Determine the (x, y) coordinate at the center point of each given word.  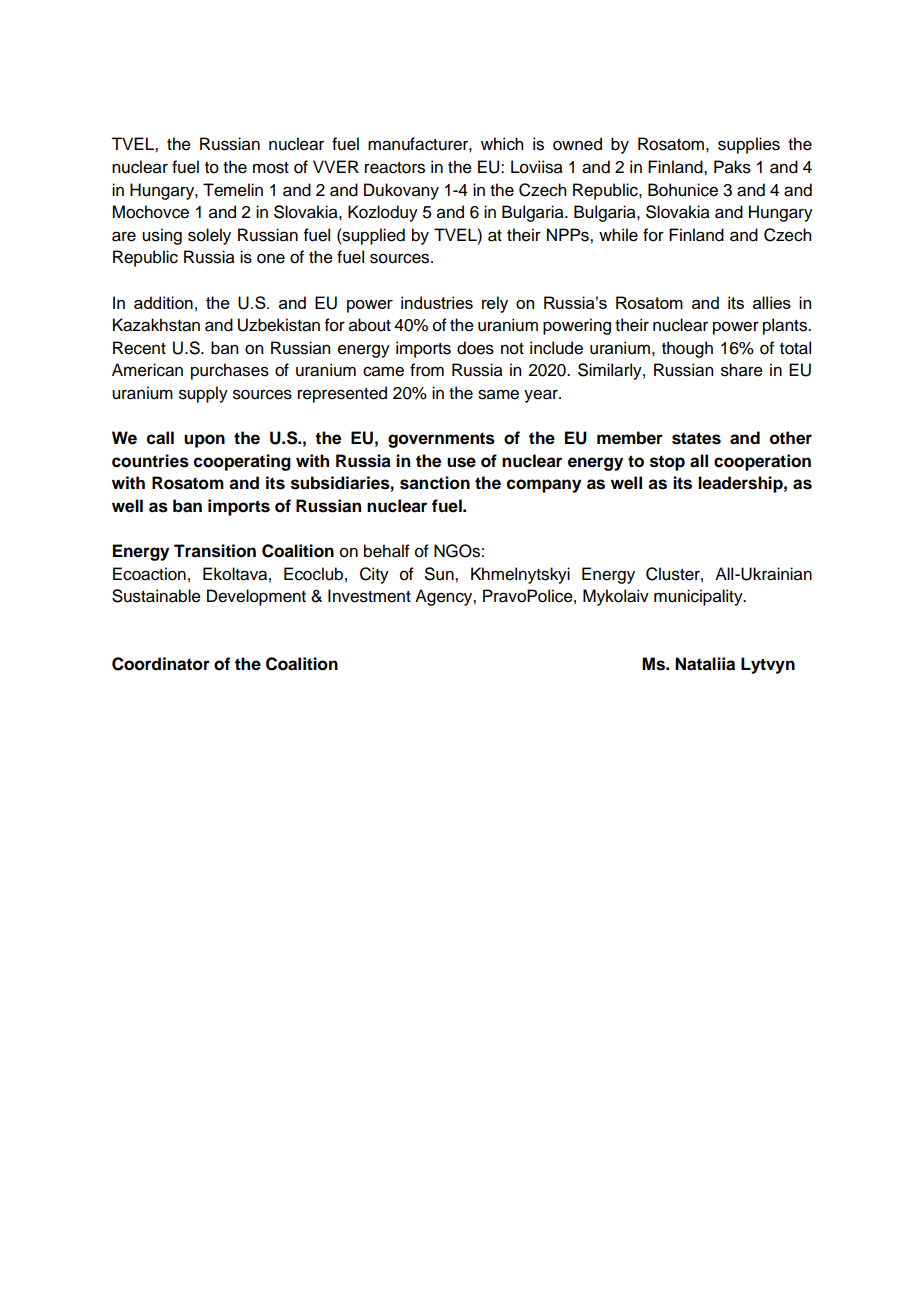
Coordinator (161, 664)
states (696, 438)
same (498, 394)
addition (163, 302)
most (271, 168)
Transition (215, 551)
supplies (749, 145)
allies (772, 302)
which (502, 144)
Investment (369, 596)
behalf (387, 551)
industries (437, 302)
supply (203, 394)
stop (667, 463)
